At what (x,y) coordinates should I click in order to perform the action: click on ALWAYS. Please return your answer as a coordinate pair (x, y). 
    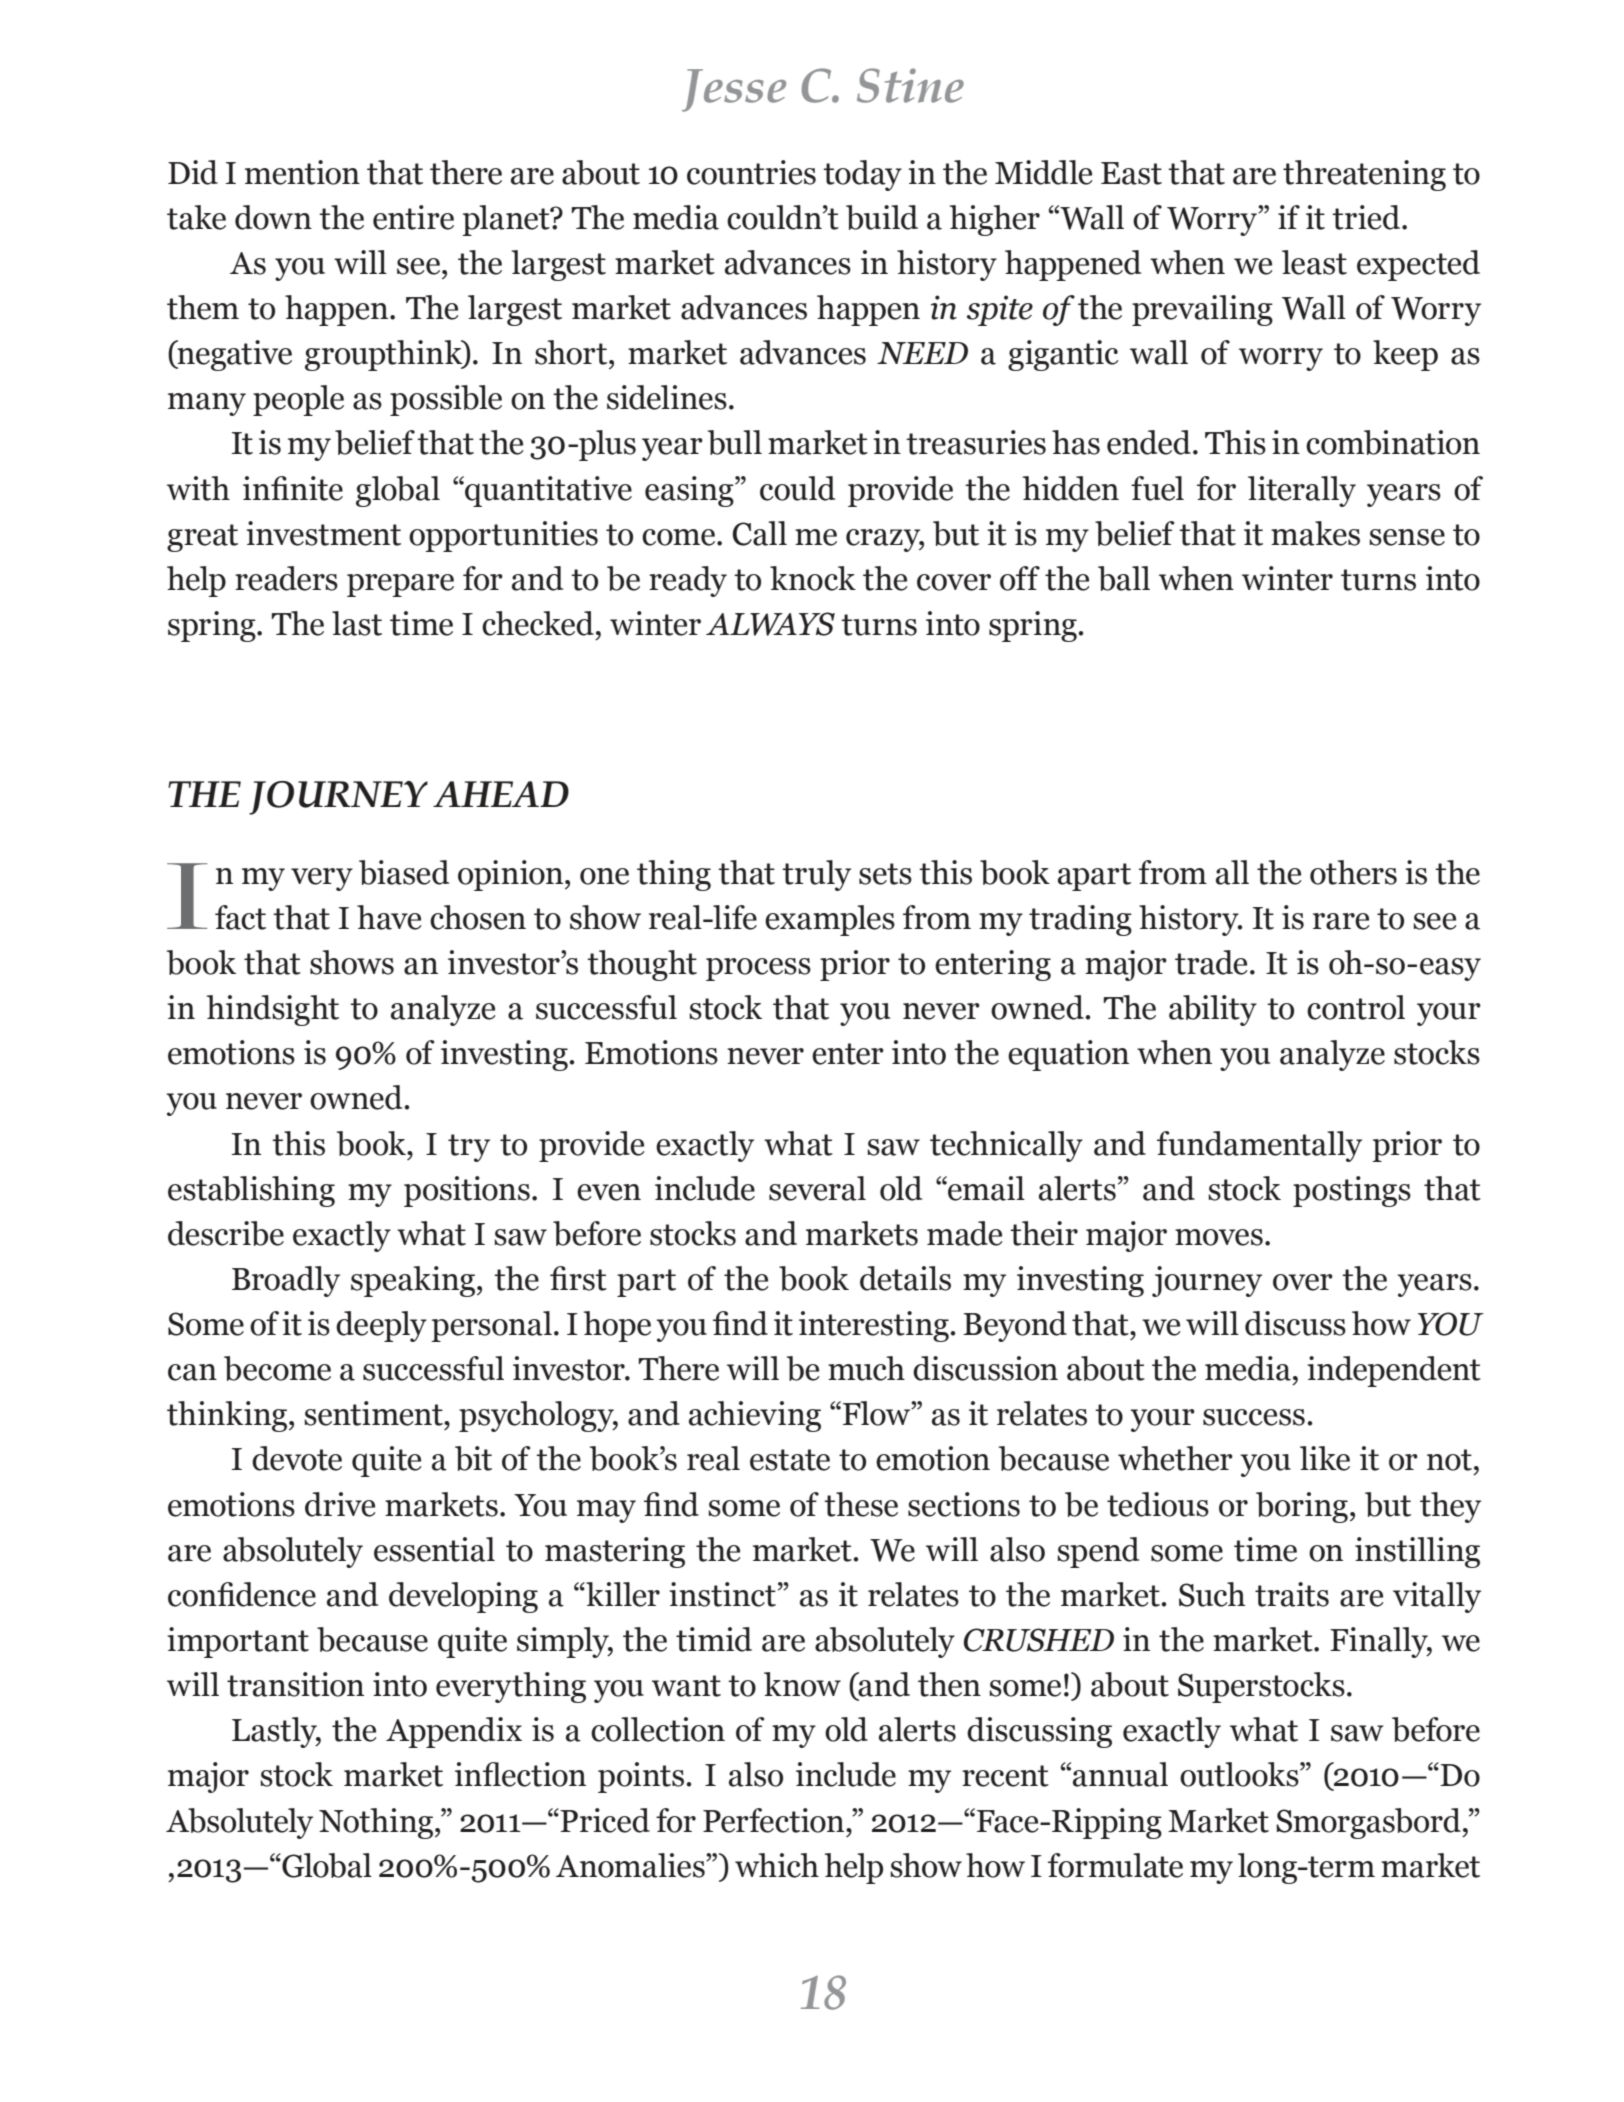
    Looking at the image, I should click on (770, 624).
